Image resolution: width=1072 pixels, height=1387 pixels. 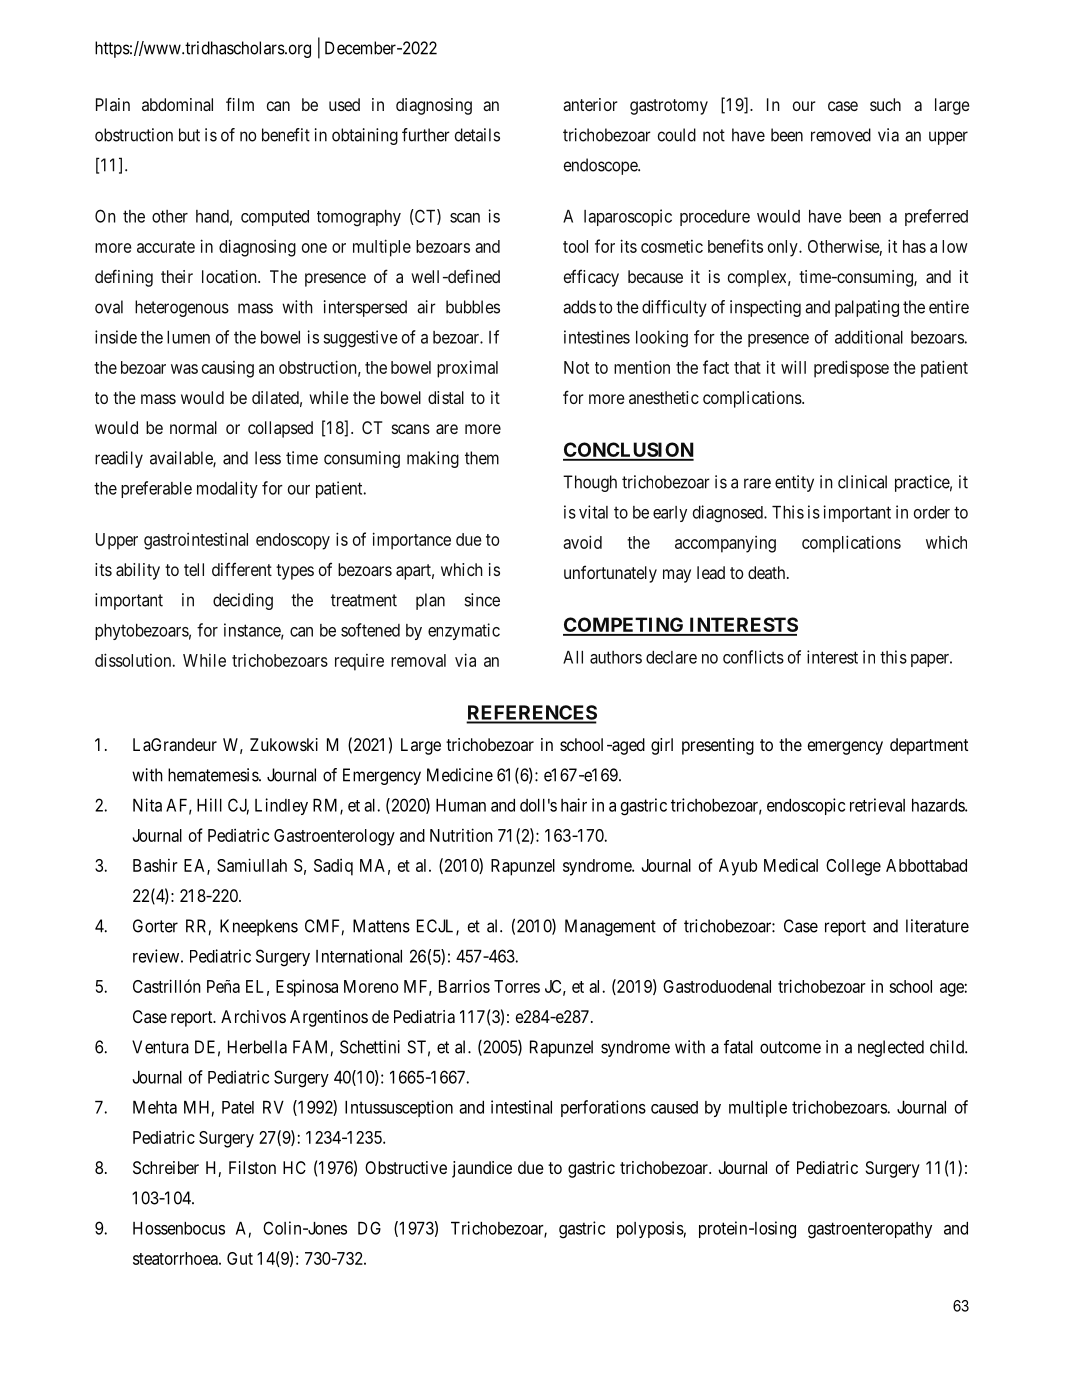 I want to click on Bashir, so click(x=155, y=865).
